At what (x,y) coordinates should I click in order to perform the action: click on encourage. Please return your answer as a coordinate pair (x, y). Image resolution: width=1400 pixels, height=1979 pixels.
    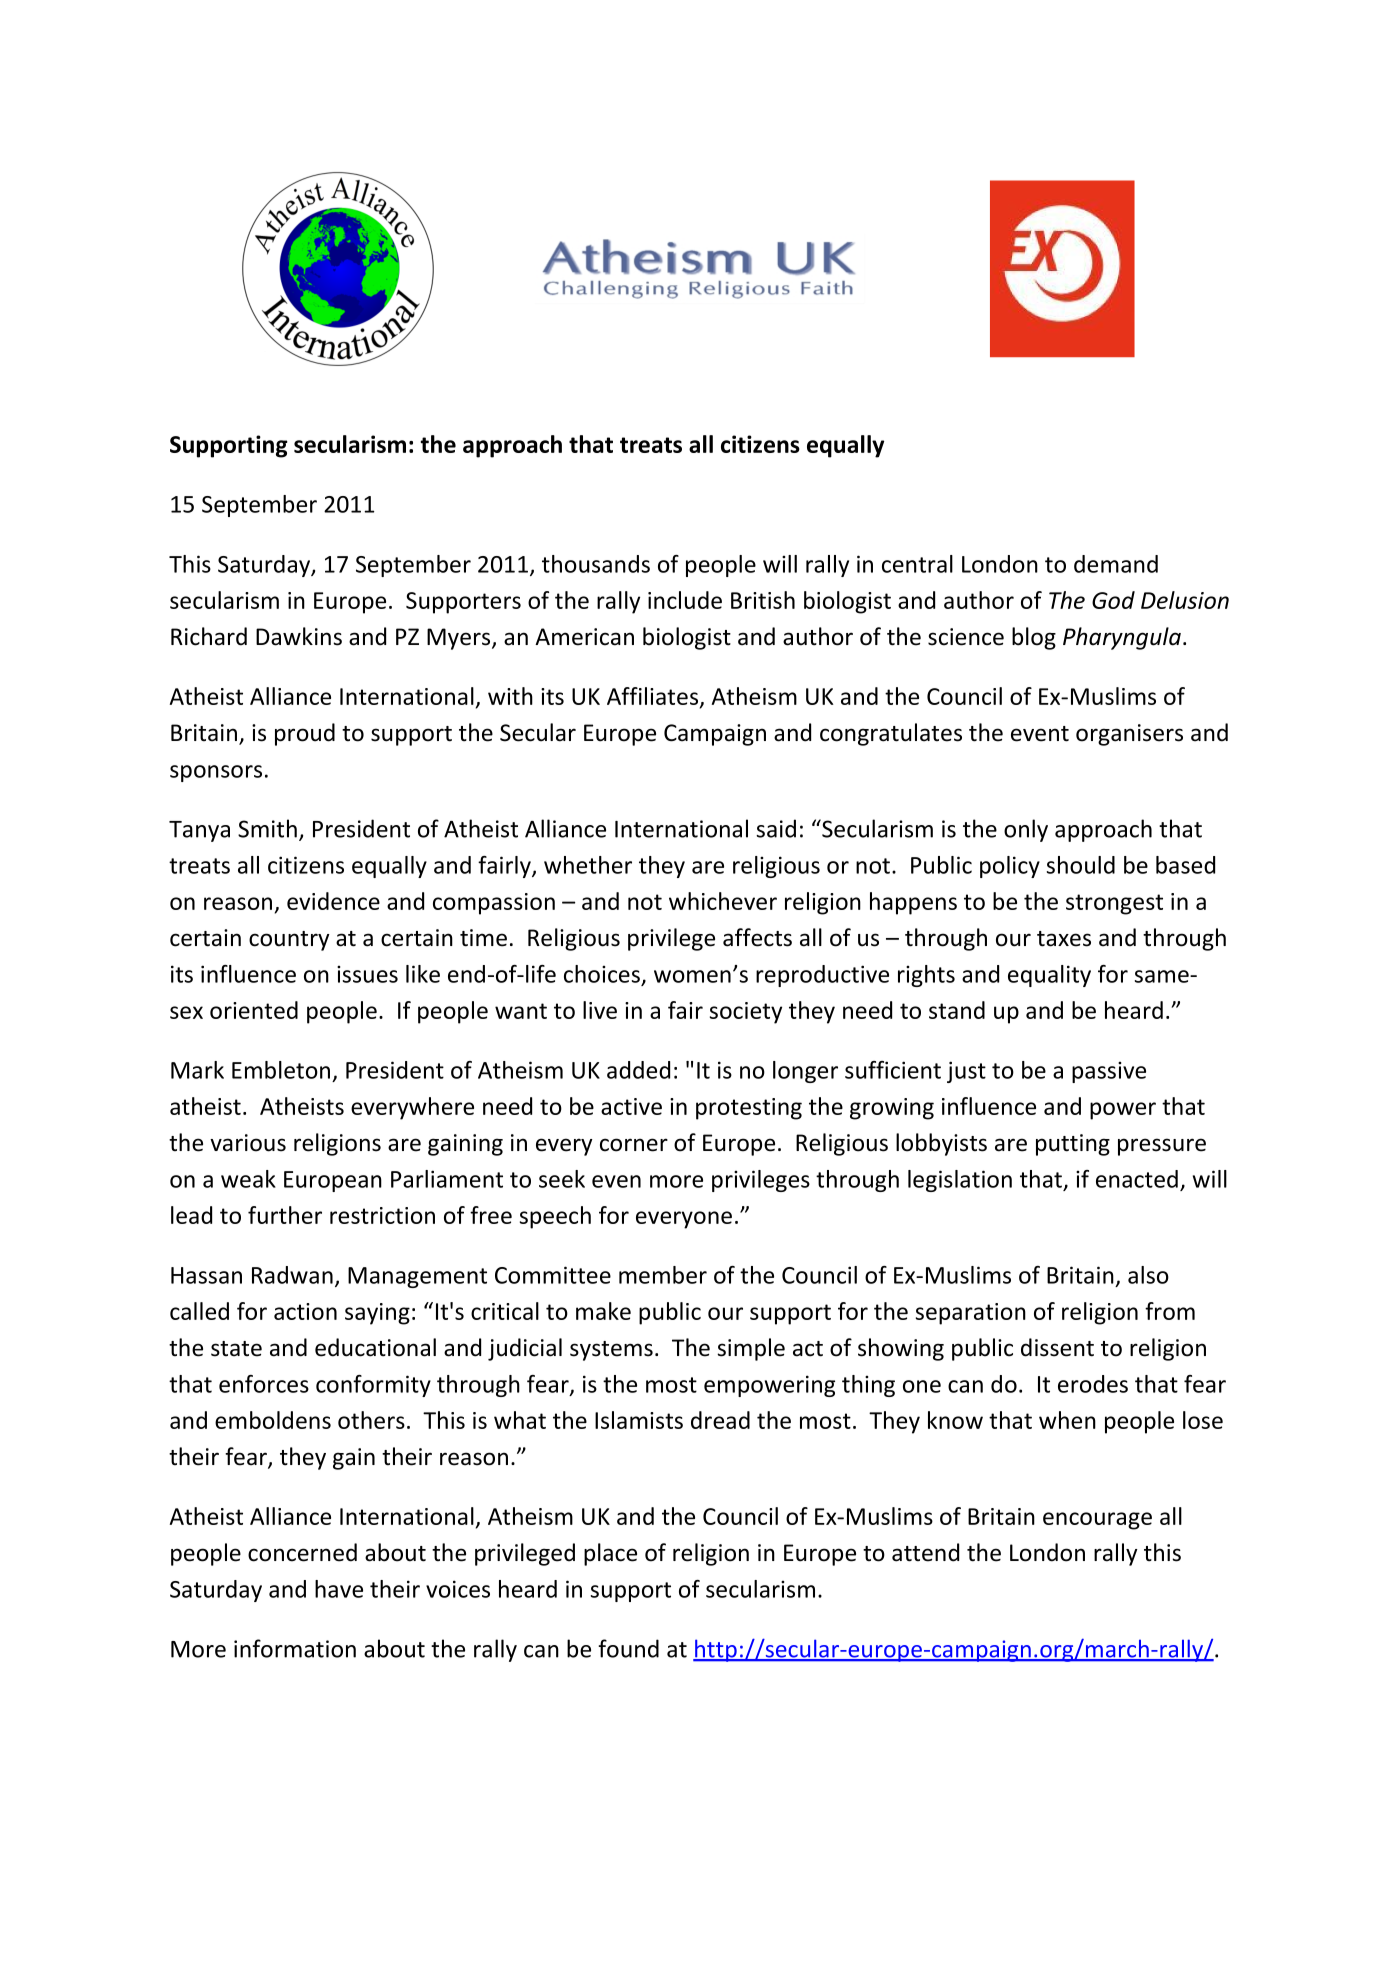
    Looking at the image, I should click on (1097, 1521).
